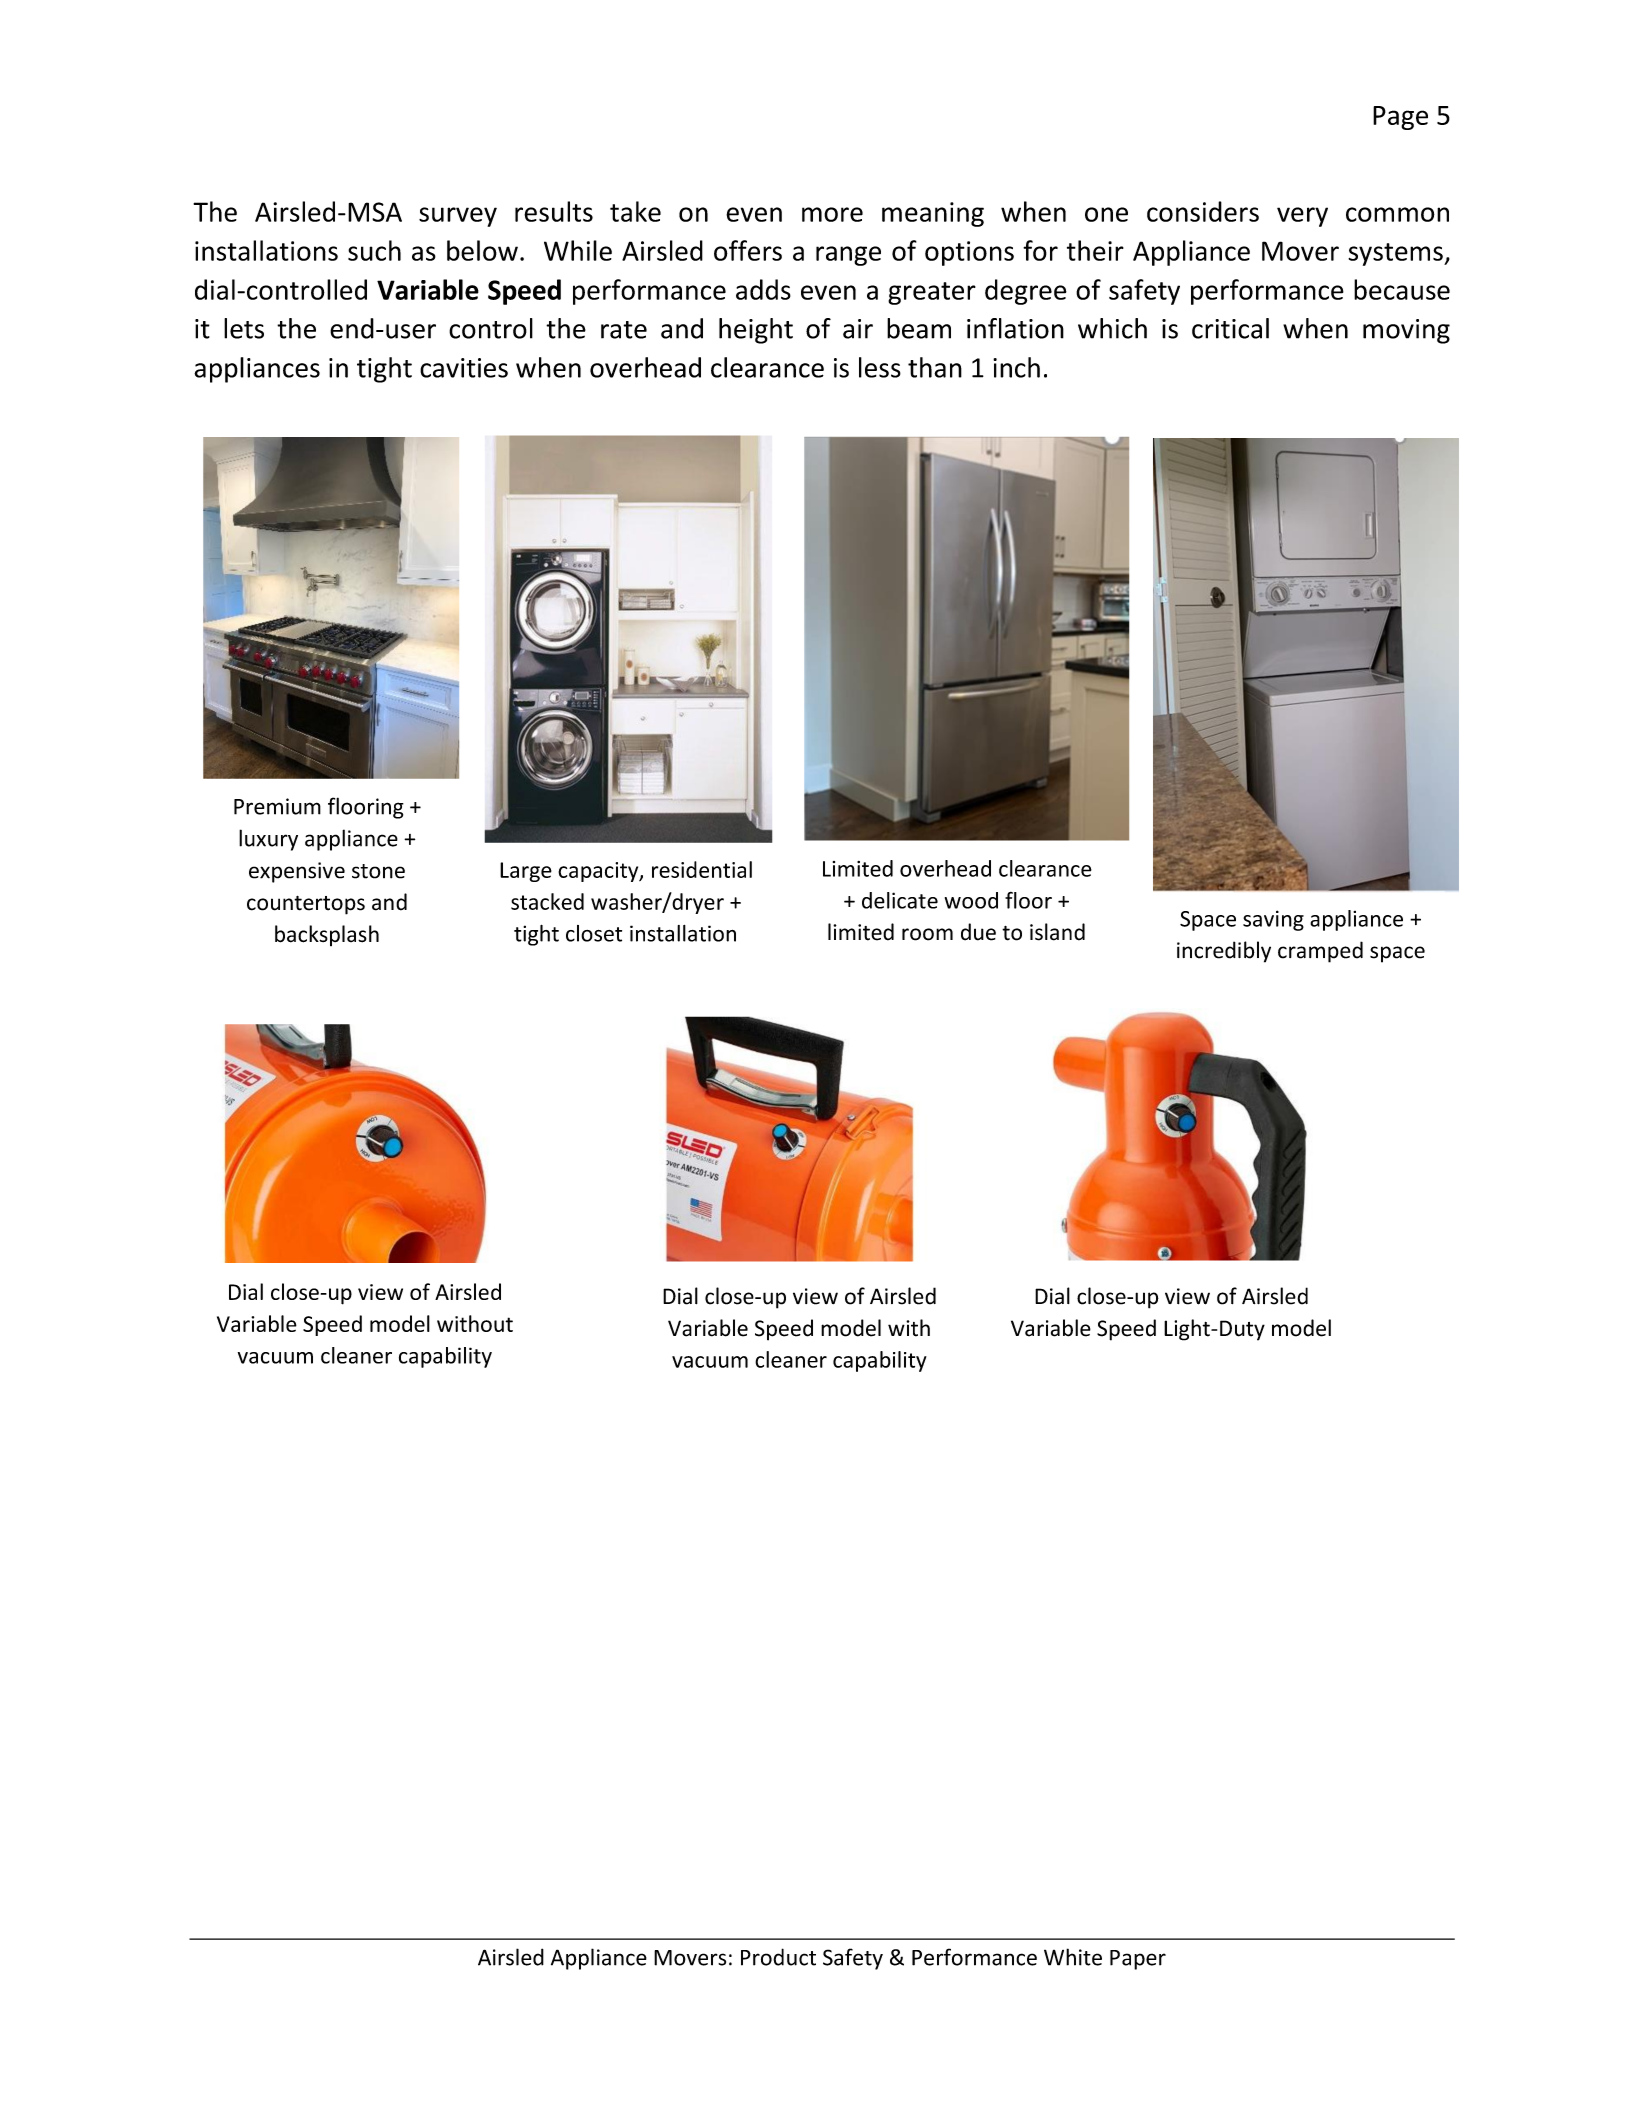 Image resolution: width=1644 pixels, height=2128 pixels. What do you see at coordinates (927, 934) in the document?
I see `room` at bounding box center [927, 934].
